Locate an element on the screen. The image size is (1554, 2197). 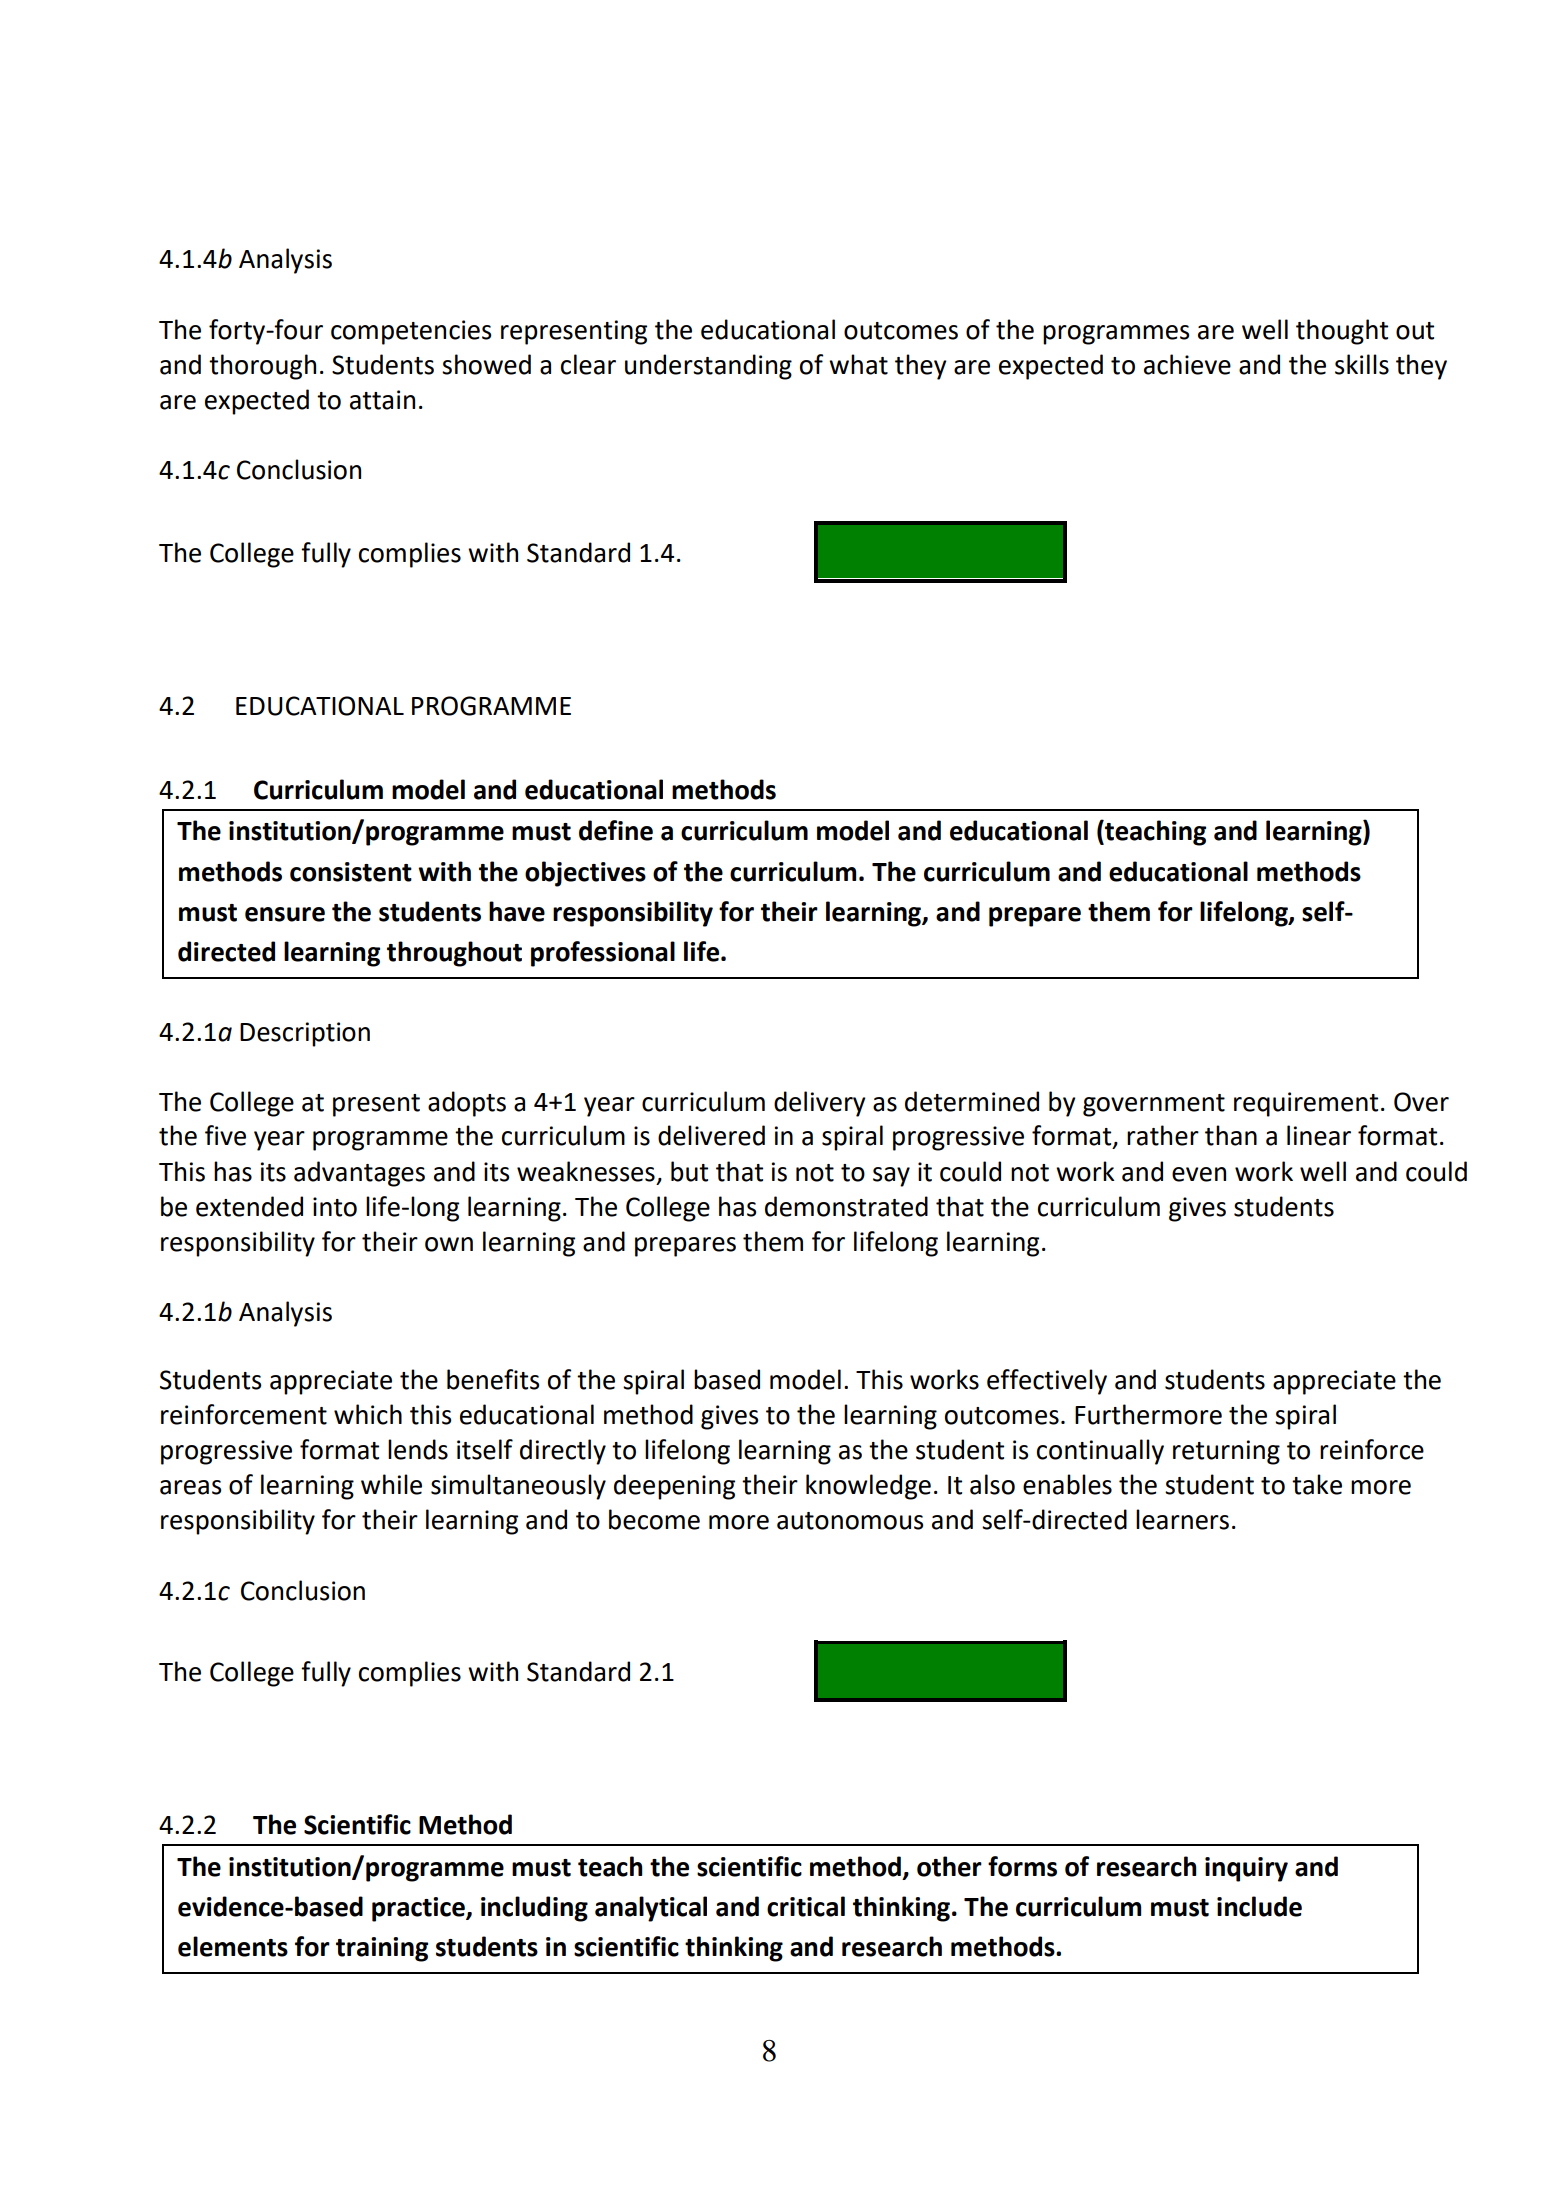
requirement is located at coordinates (1306, 1104).
